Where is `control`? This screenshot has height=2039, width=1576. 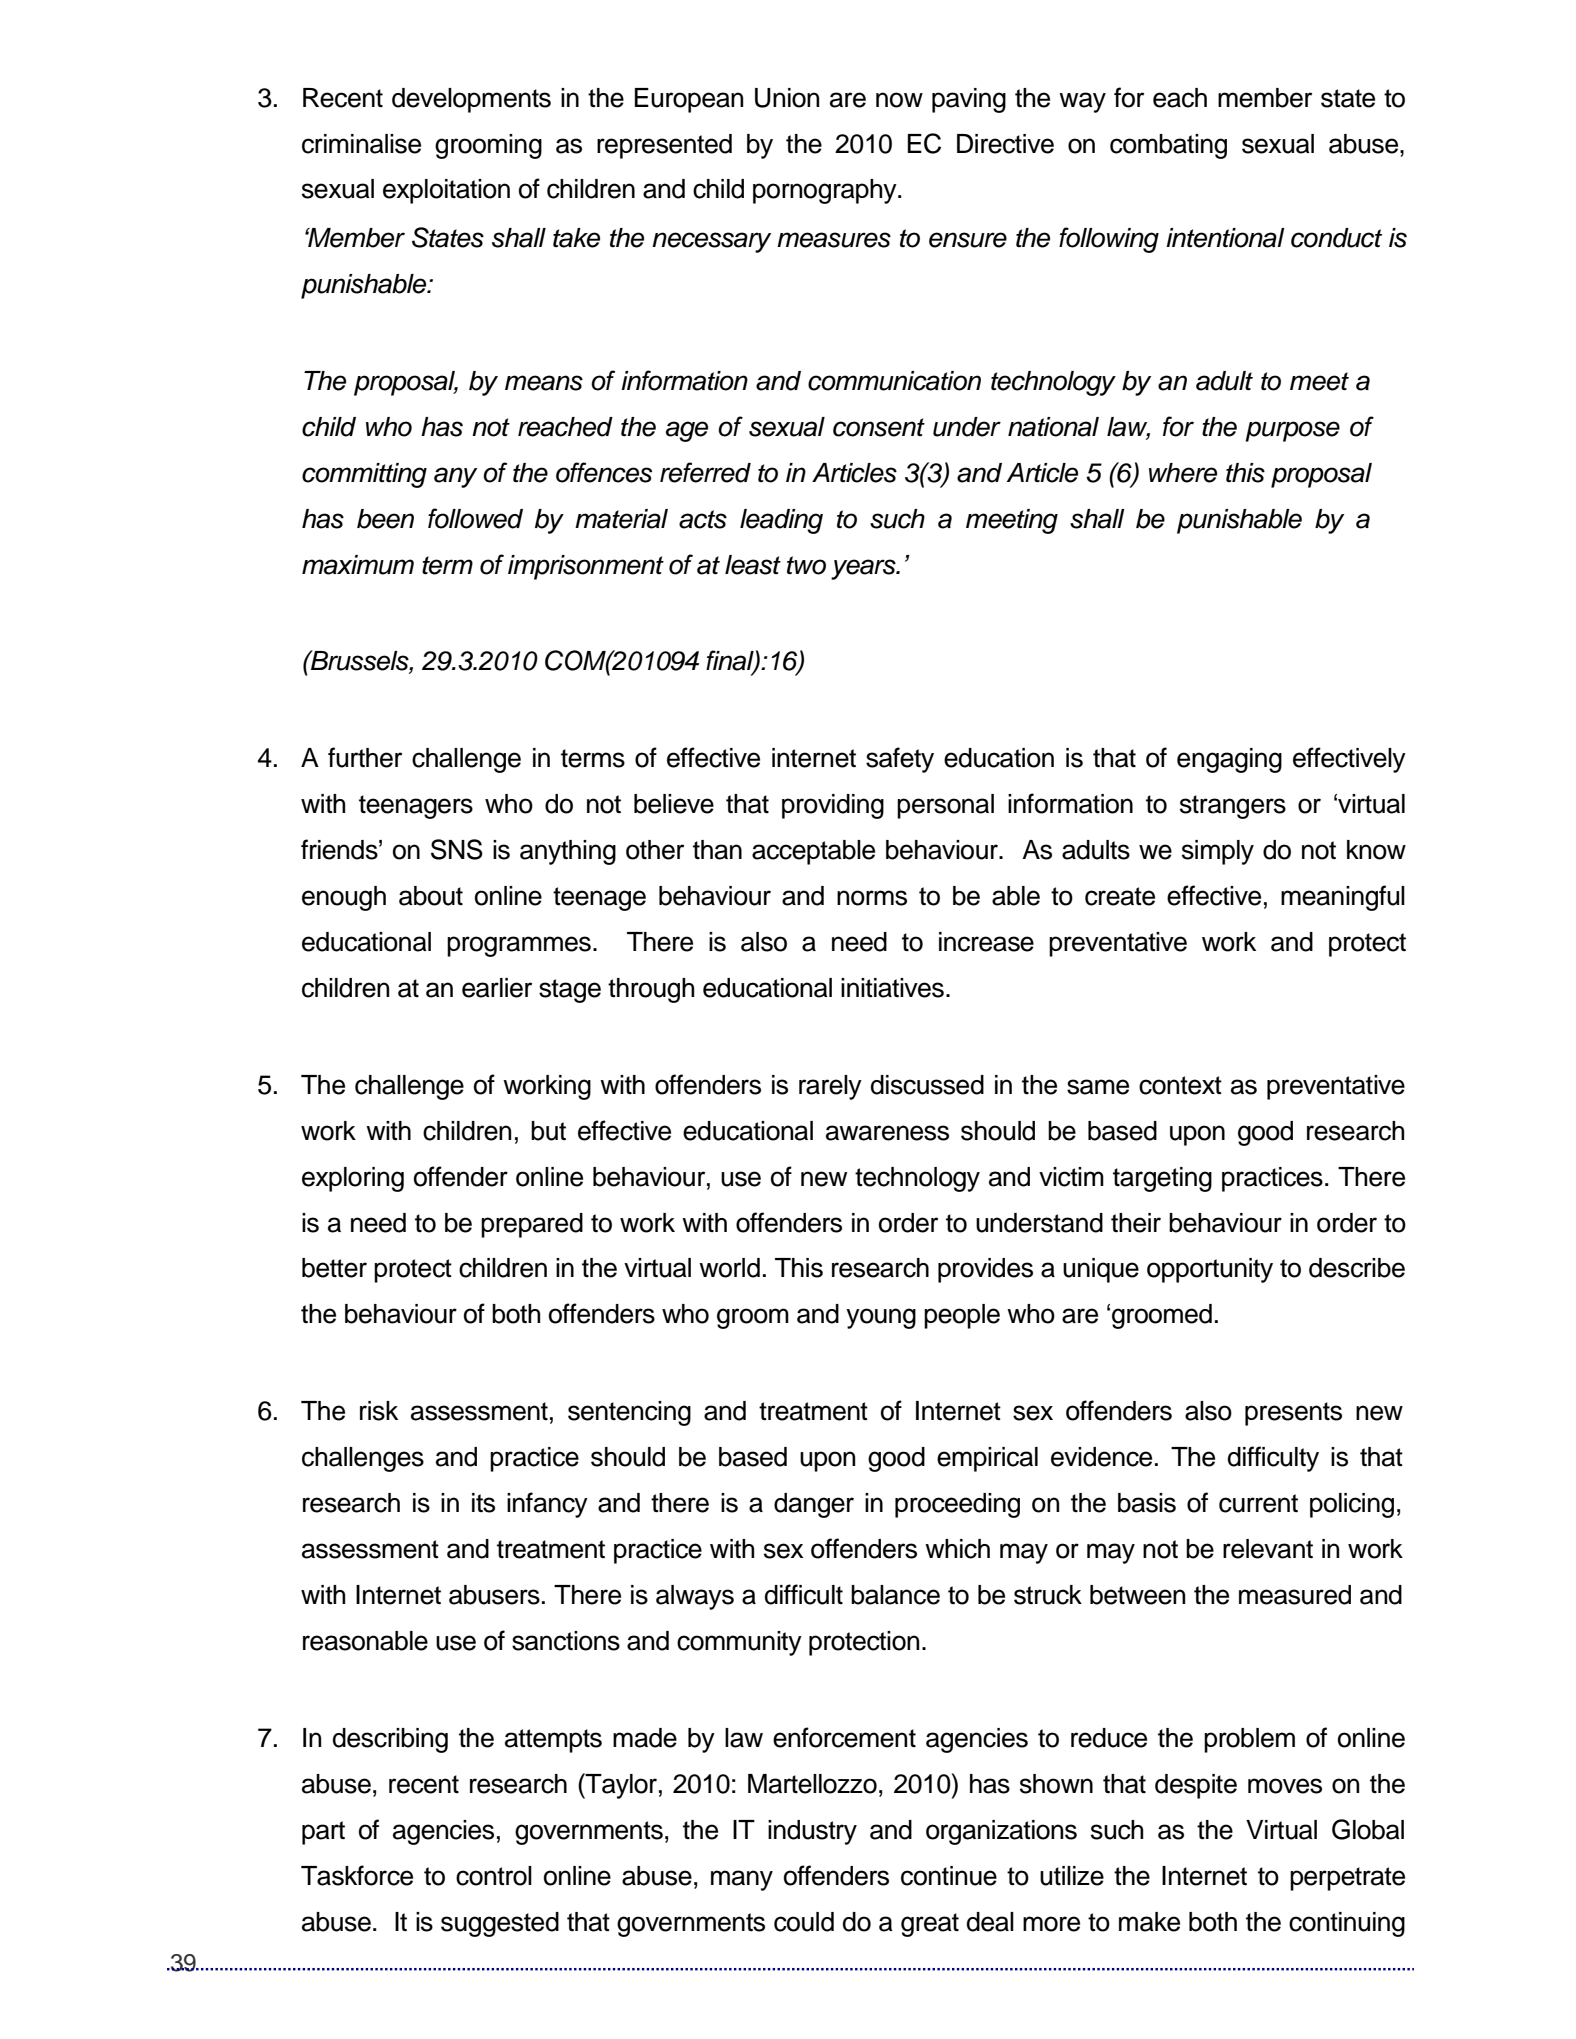 control is located at coordinates (494, 1876).
